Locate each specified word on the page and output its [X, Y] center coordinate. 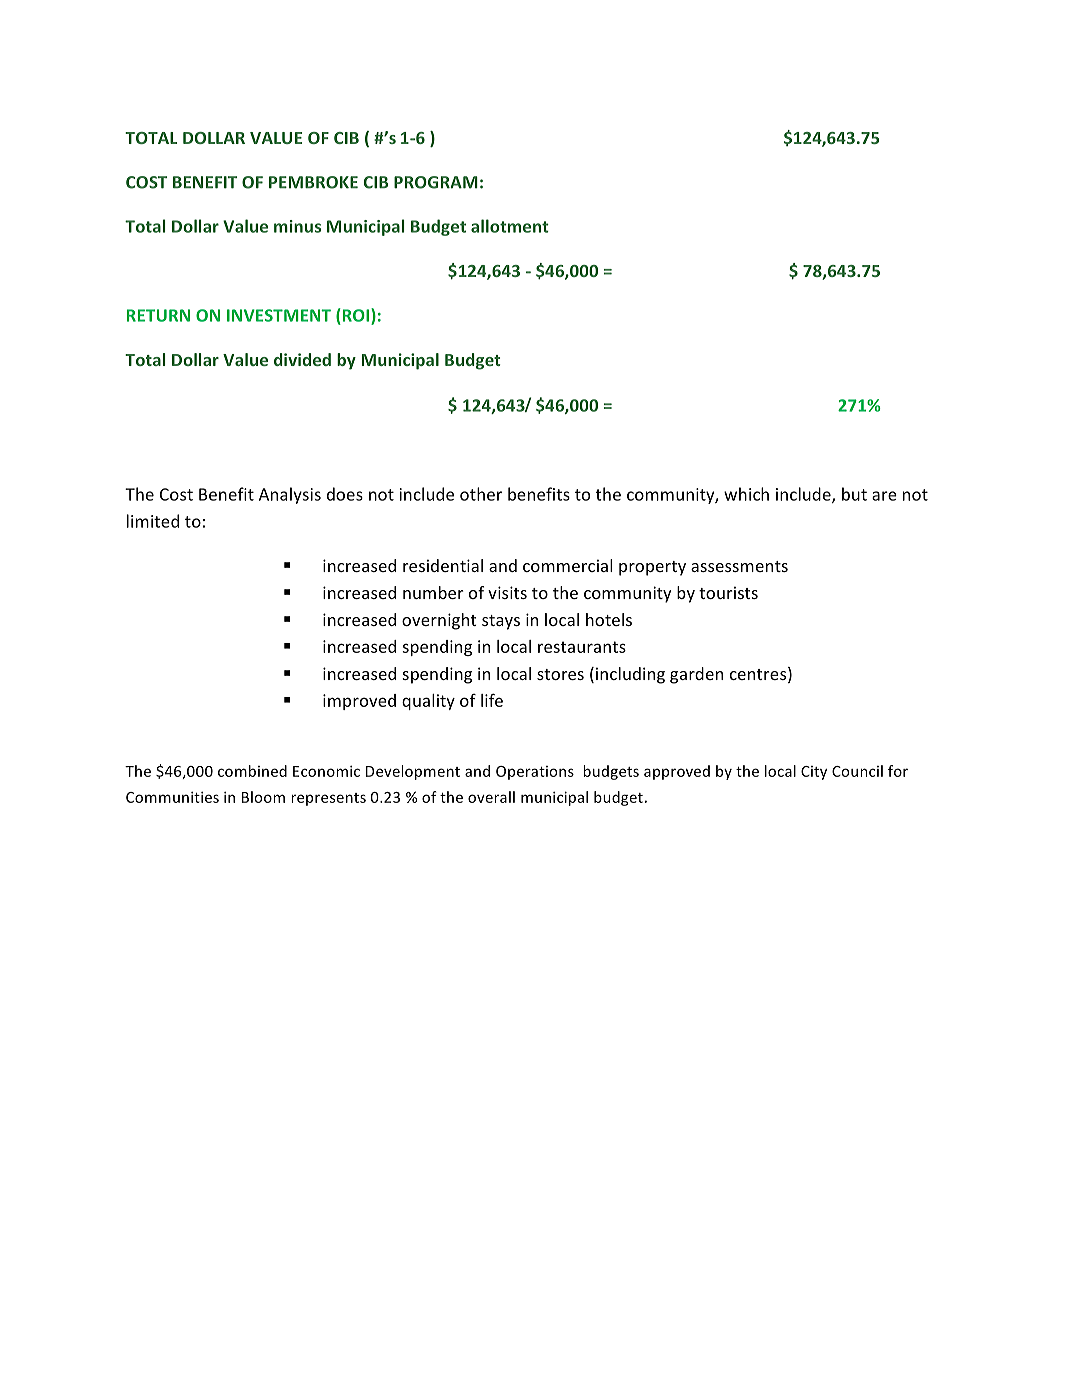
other [481, 494]
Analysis [290, 495]
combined [252, 771]
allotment [510, 226]
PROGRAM [436, 182]
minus [297, 226]
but [854, 494]
